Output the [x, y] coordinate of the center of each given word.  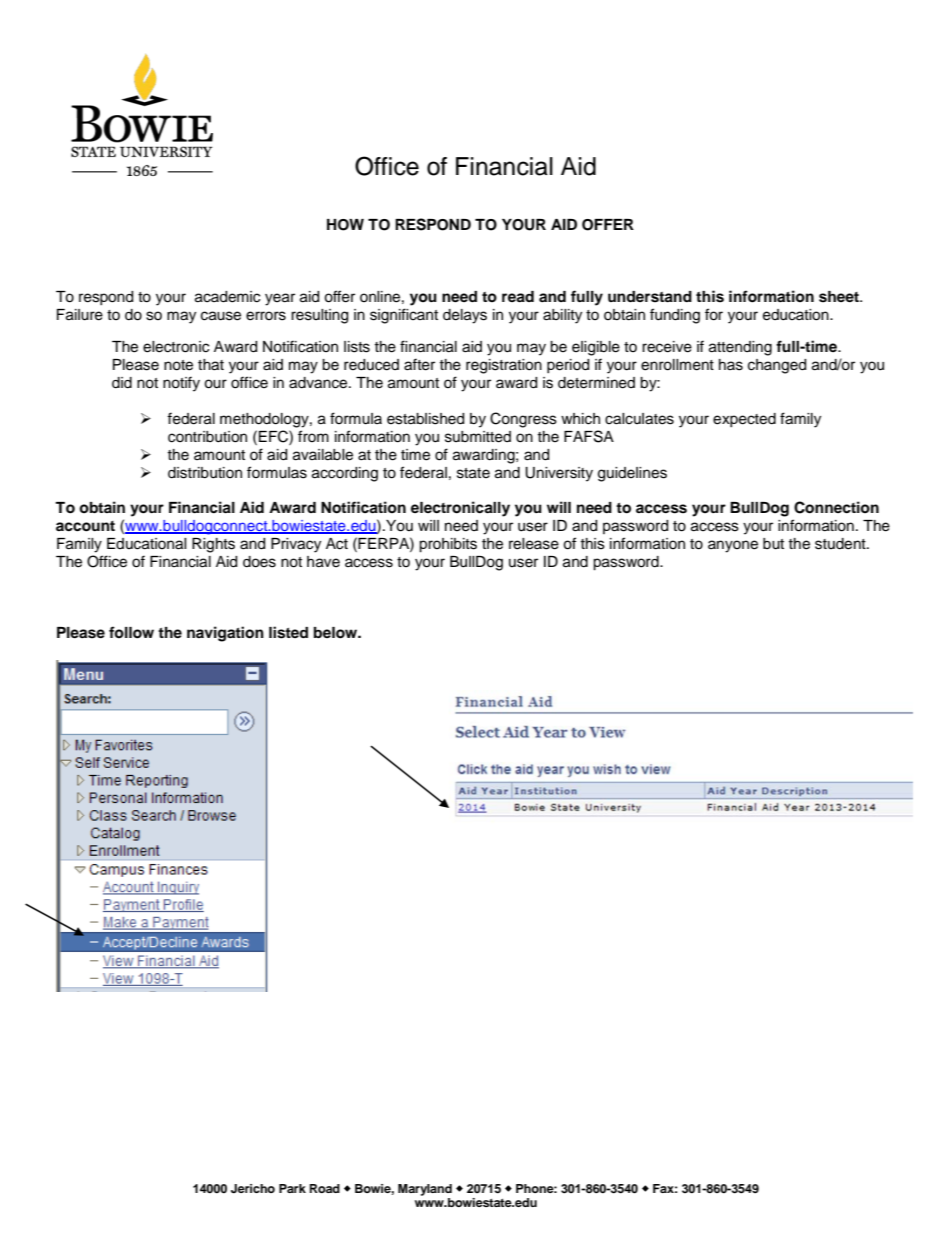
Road [325, 1188]
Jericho [253, 1189]
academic [227, 297]
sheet [840, 297]
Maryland [425, 1190]
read [518, 297]
